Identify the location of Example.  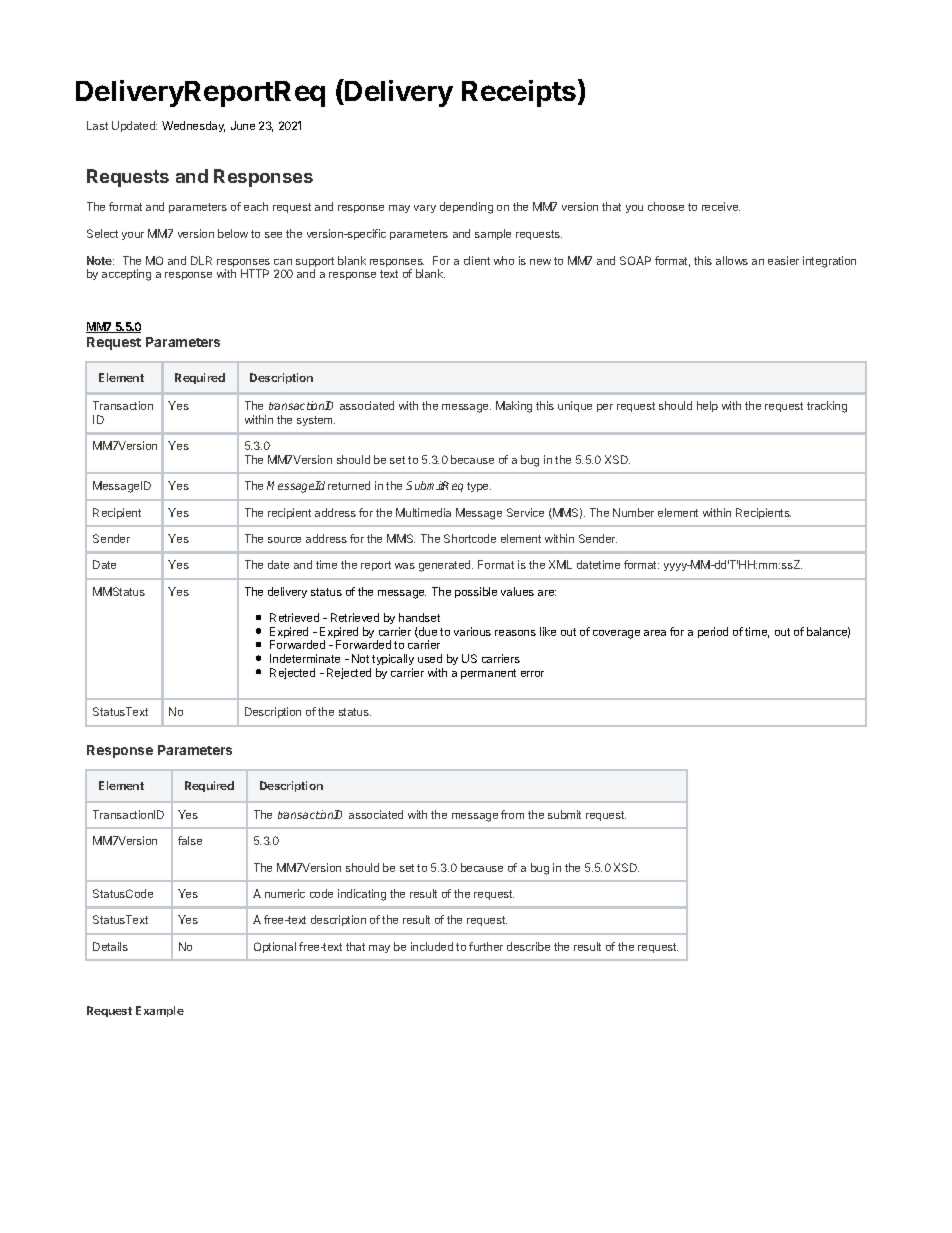
(160, 1011).
